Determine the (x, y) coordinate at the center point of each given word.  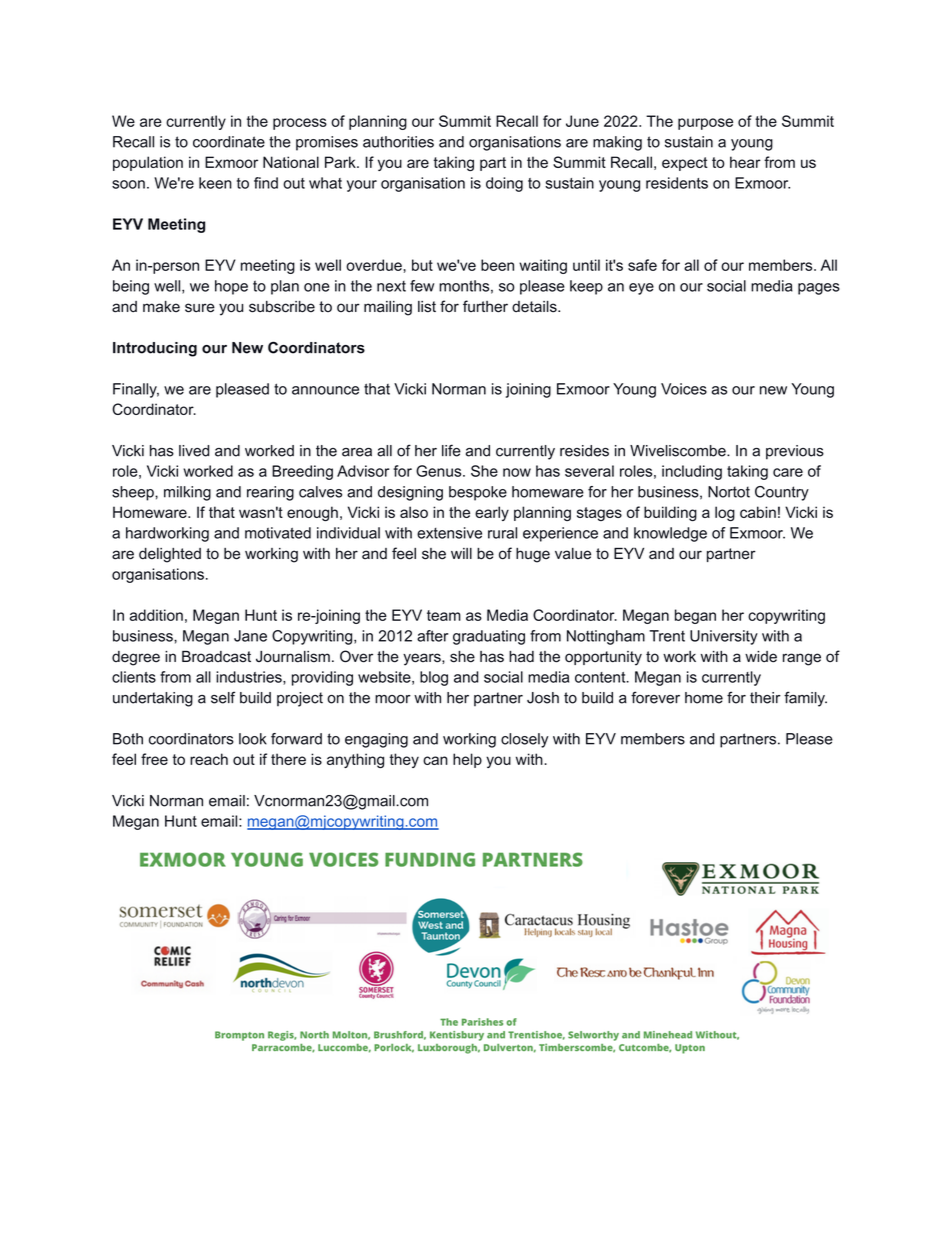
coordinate (229, 142)
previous (795, 452)
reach (209, 759)
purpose (705, 124)
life (451, 450)
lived (194, 451)
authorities (398, 142)
